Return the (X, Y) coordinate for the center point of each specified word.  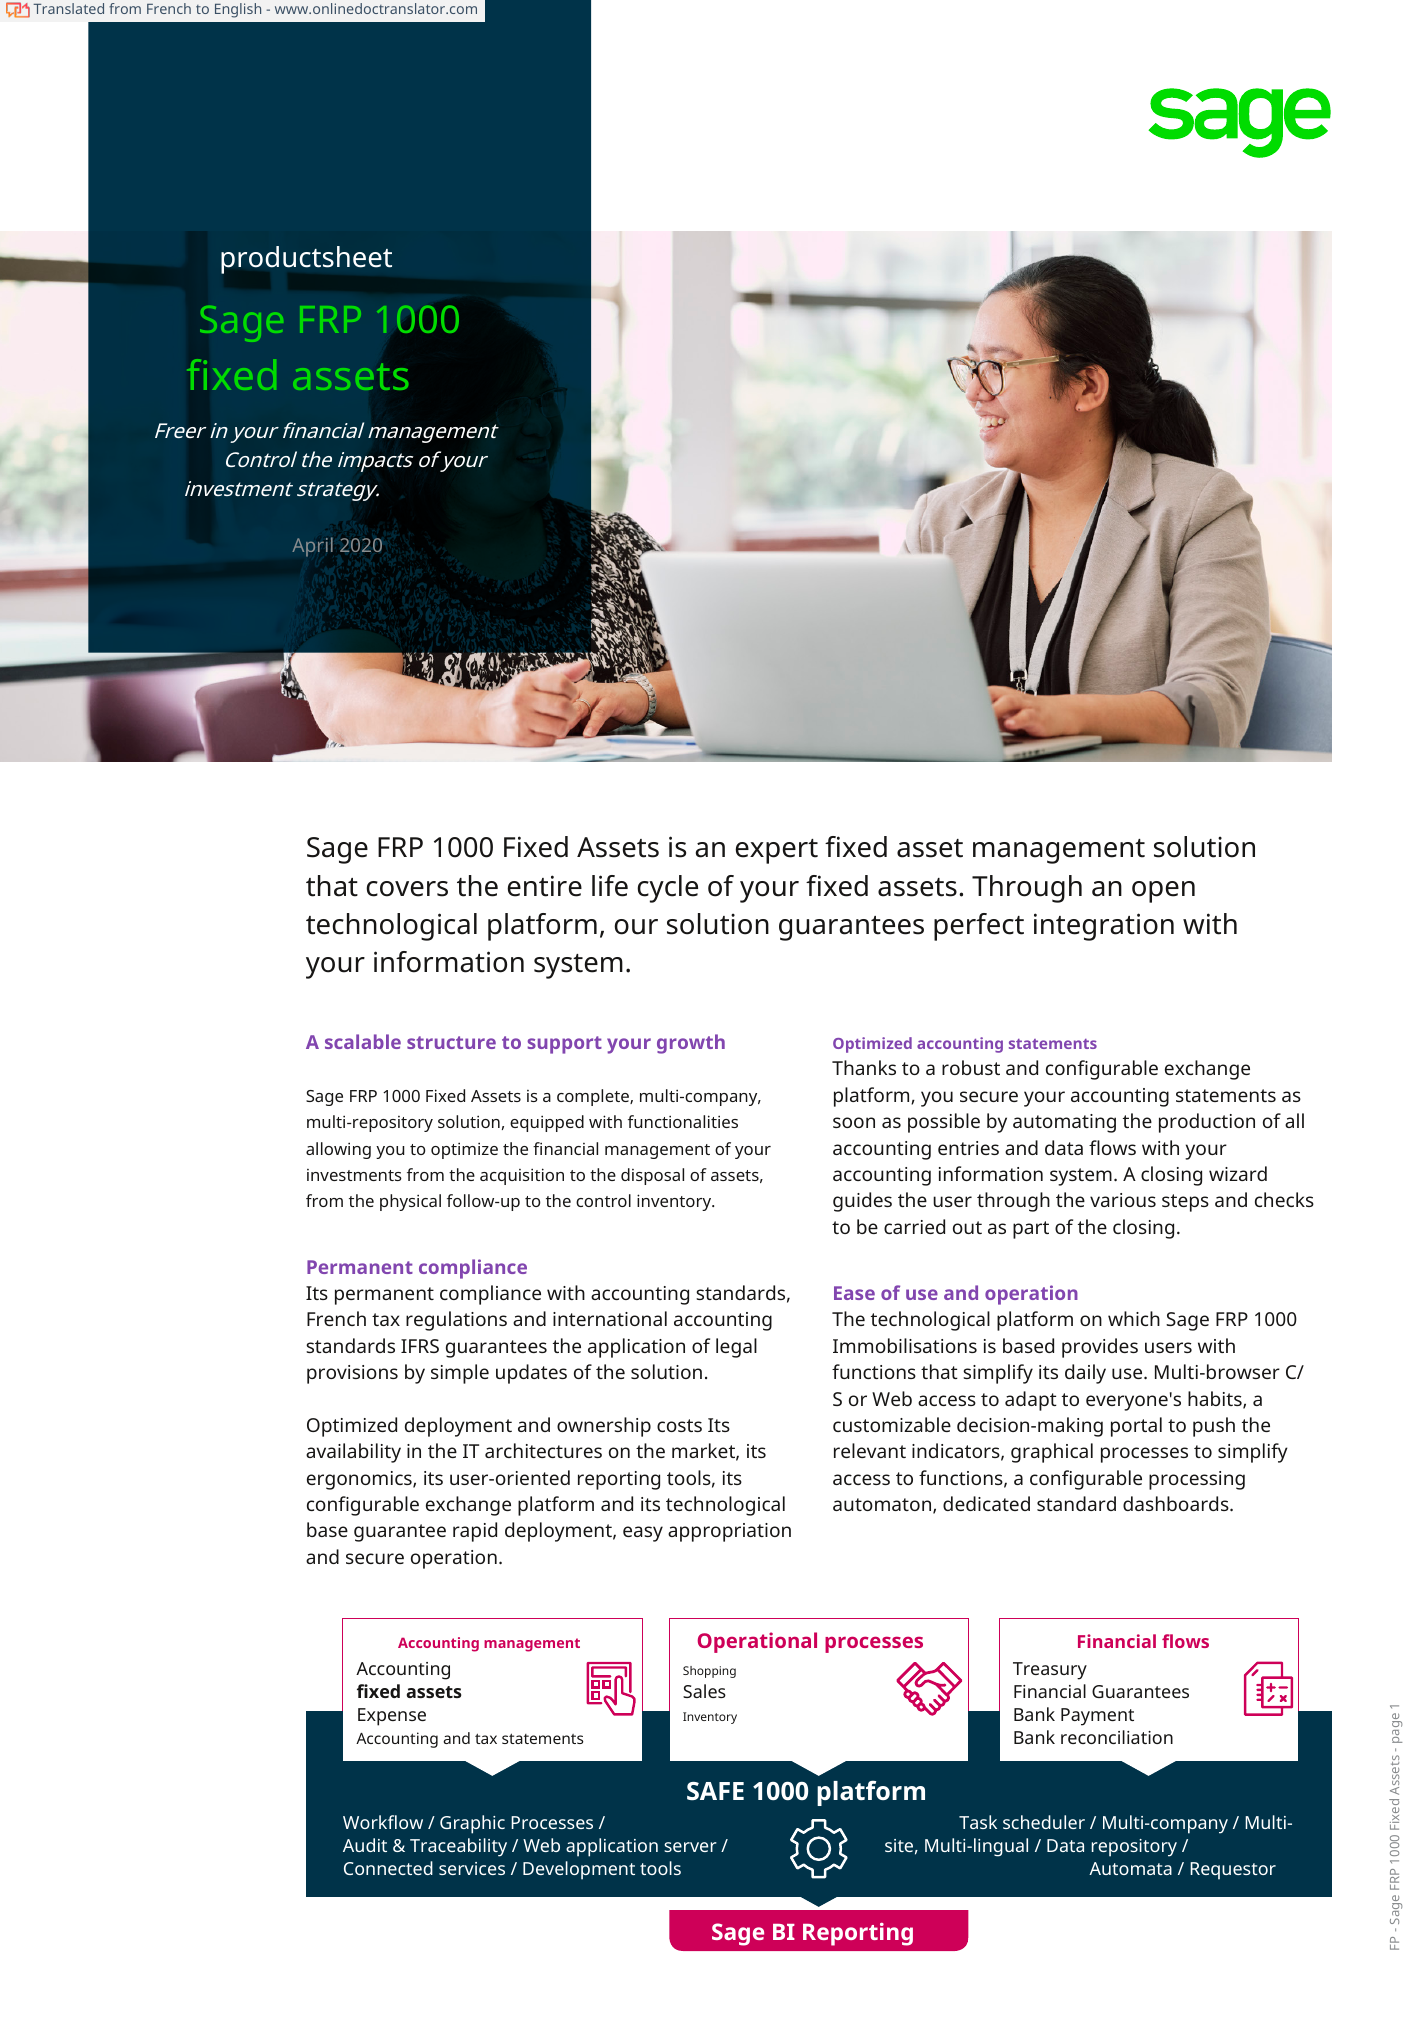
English (238, 10)
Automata (1130, 1868)
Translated (68, 8)
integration (1104, 927)
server (690, 1847)
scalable (363, 1041)
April (312, 547)
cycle (667, 889)
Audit (365, 1845)
